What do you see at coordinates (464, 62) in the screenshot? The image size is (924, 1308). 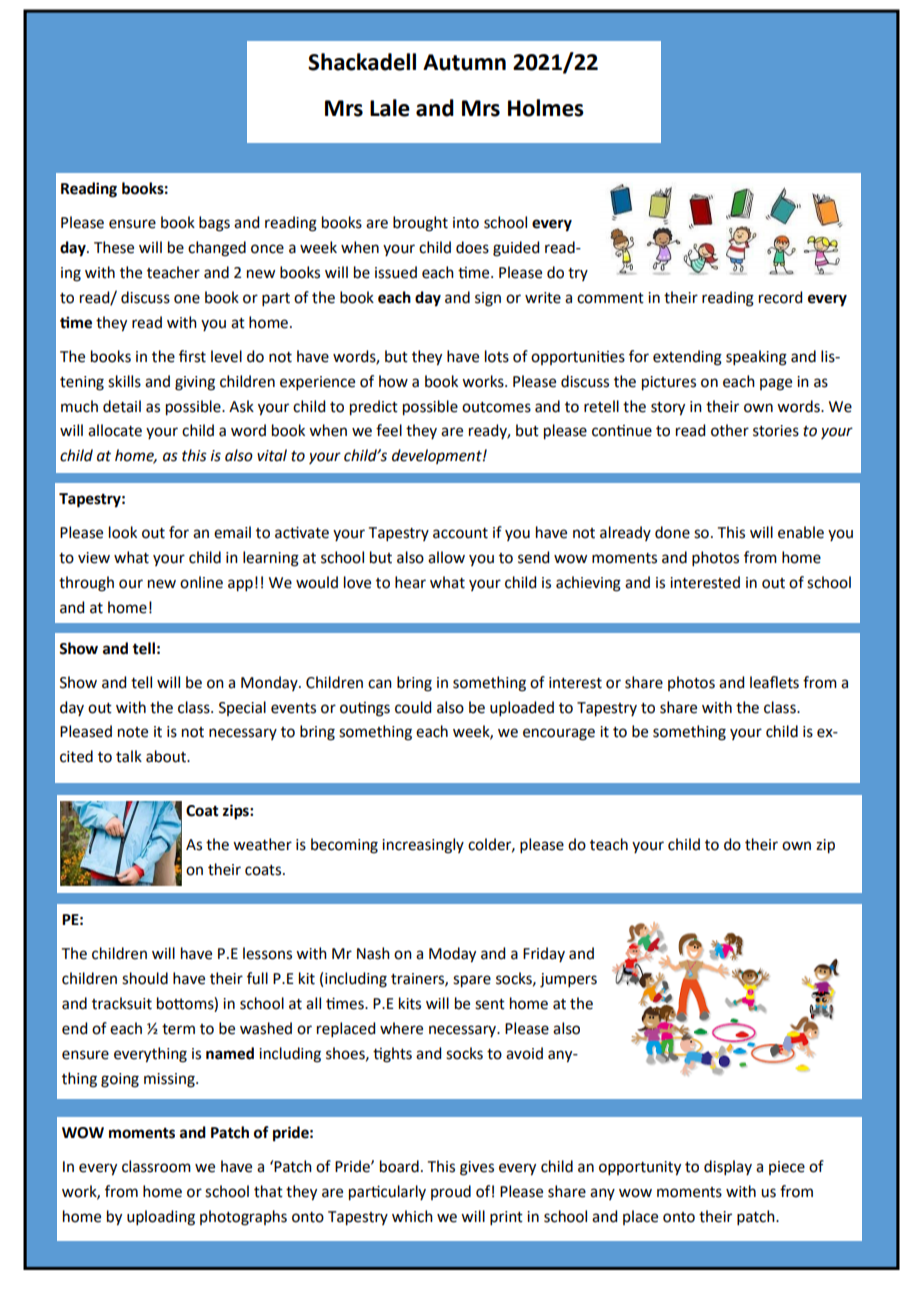 I see `Autumn` at bounding box center [464, 62].
